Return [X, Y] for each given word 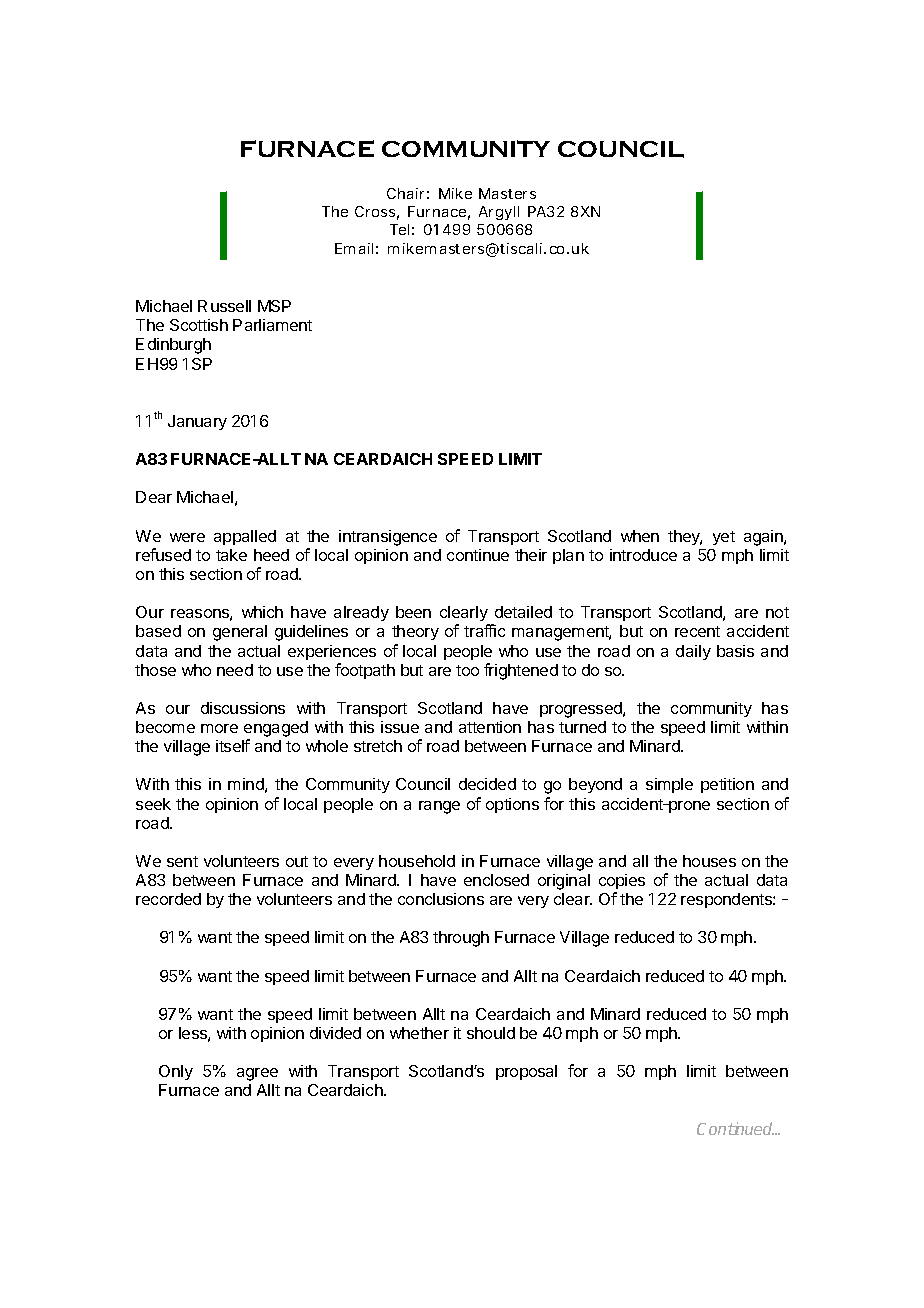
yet [724, 538]
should [491, 1033]
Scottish [199, 325]
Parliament [272, 325]
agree [257, 1074]
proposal [526, 1072]
